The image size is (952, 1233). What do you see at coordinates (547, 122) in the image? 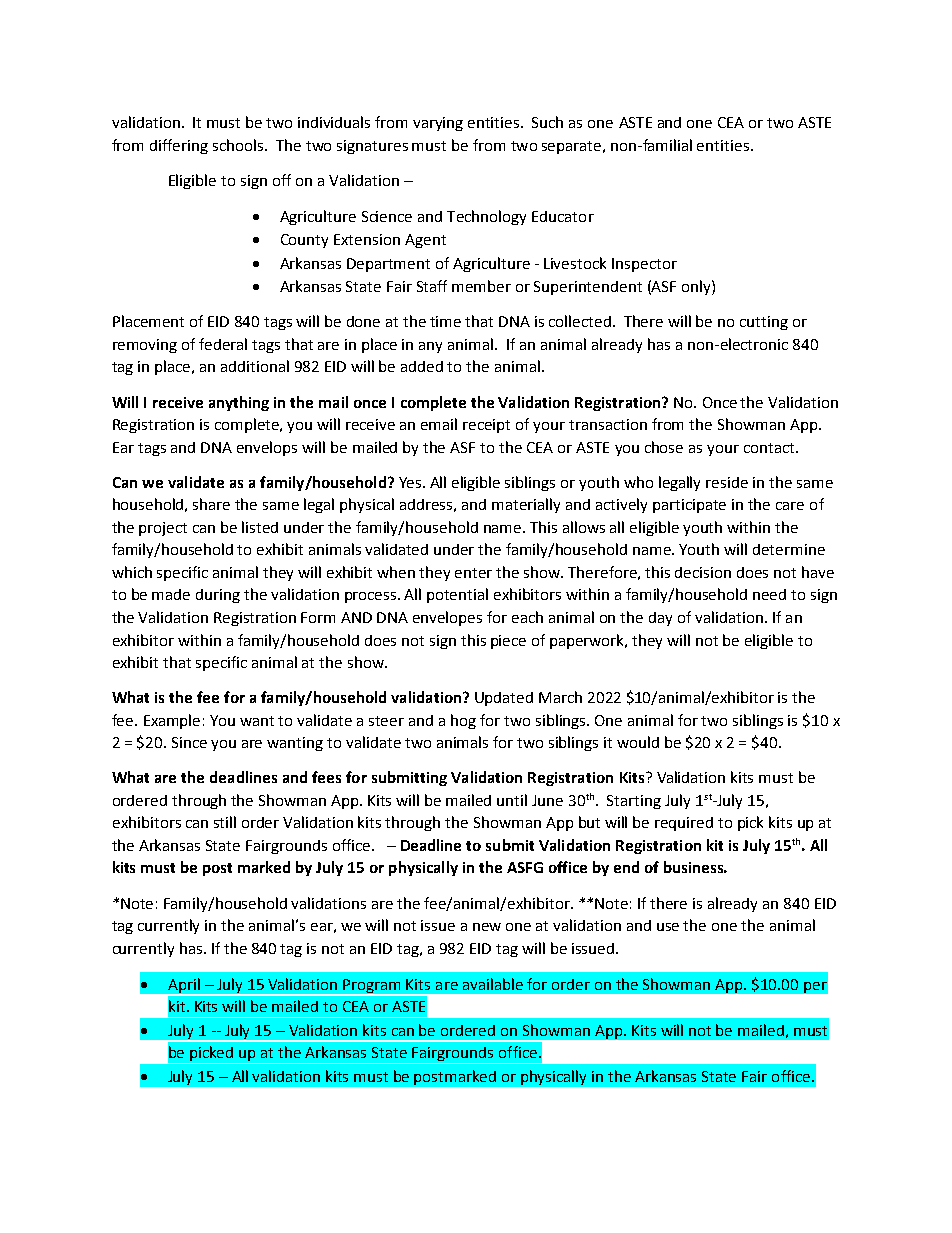
I see `Such` at bounding box center [547, 122].
